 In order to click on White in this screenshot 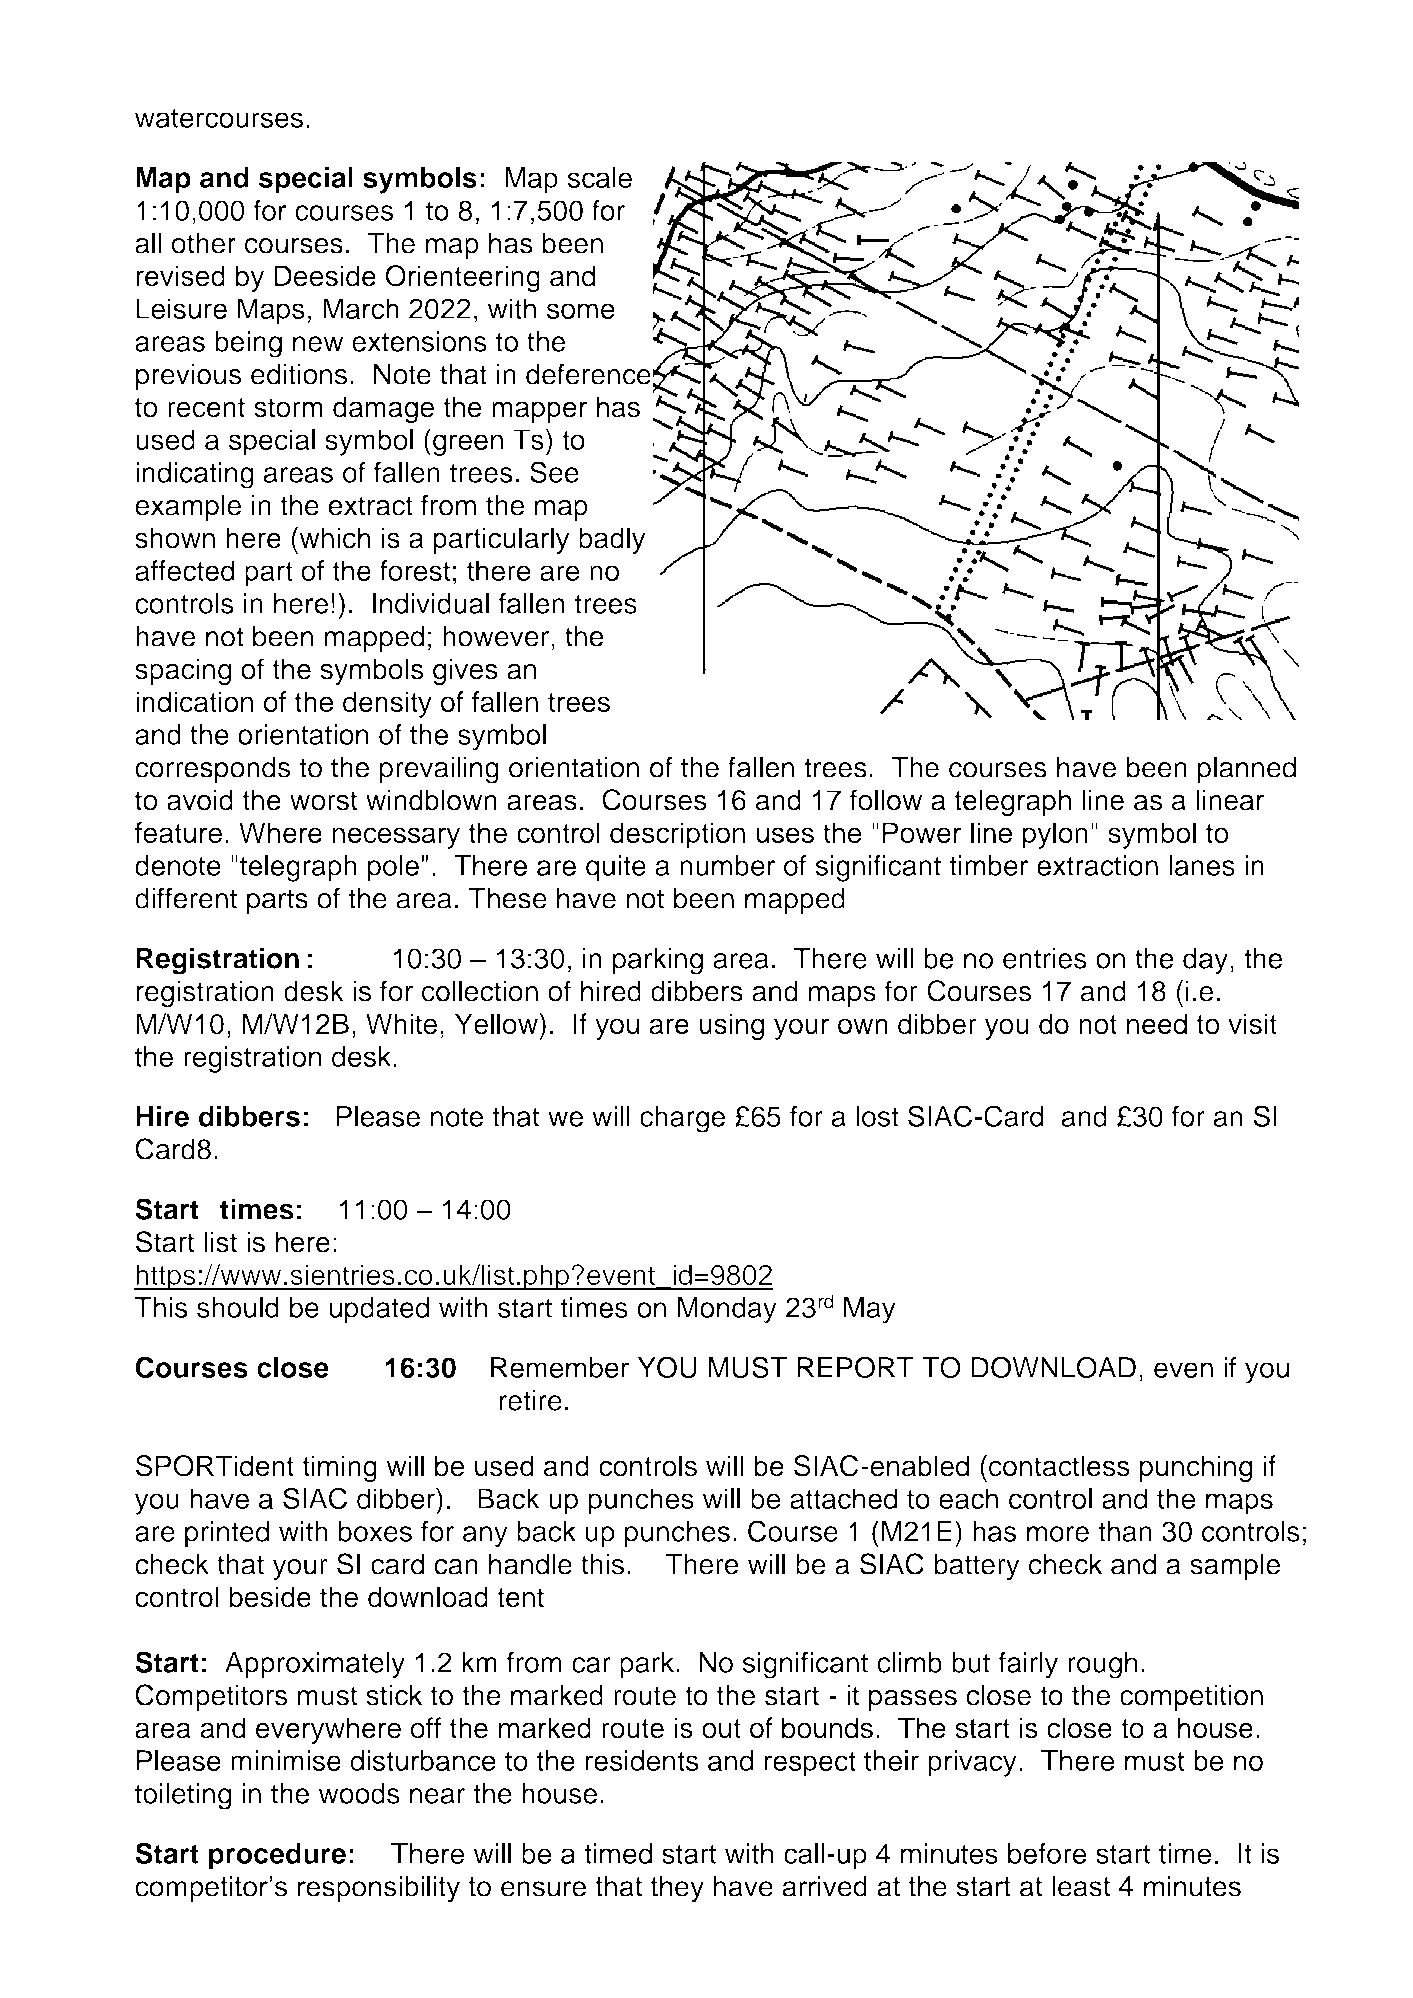, I will do `click(401, 1024)`.
